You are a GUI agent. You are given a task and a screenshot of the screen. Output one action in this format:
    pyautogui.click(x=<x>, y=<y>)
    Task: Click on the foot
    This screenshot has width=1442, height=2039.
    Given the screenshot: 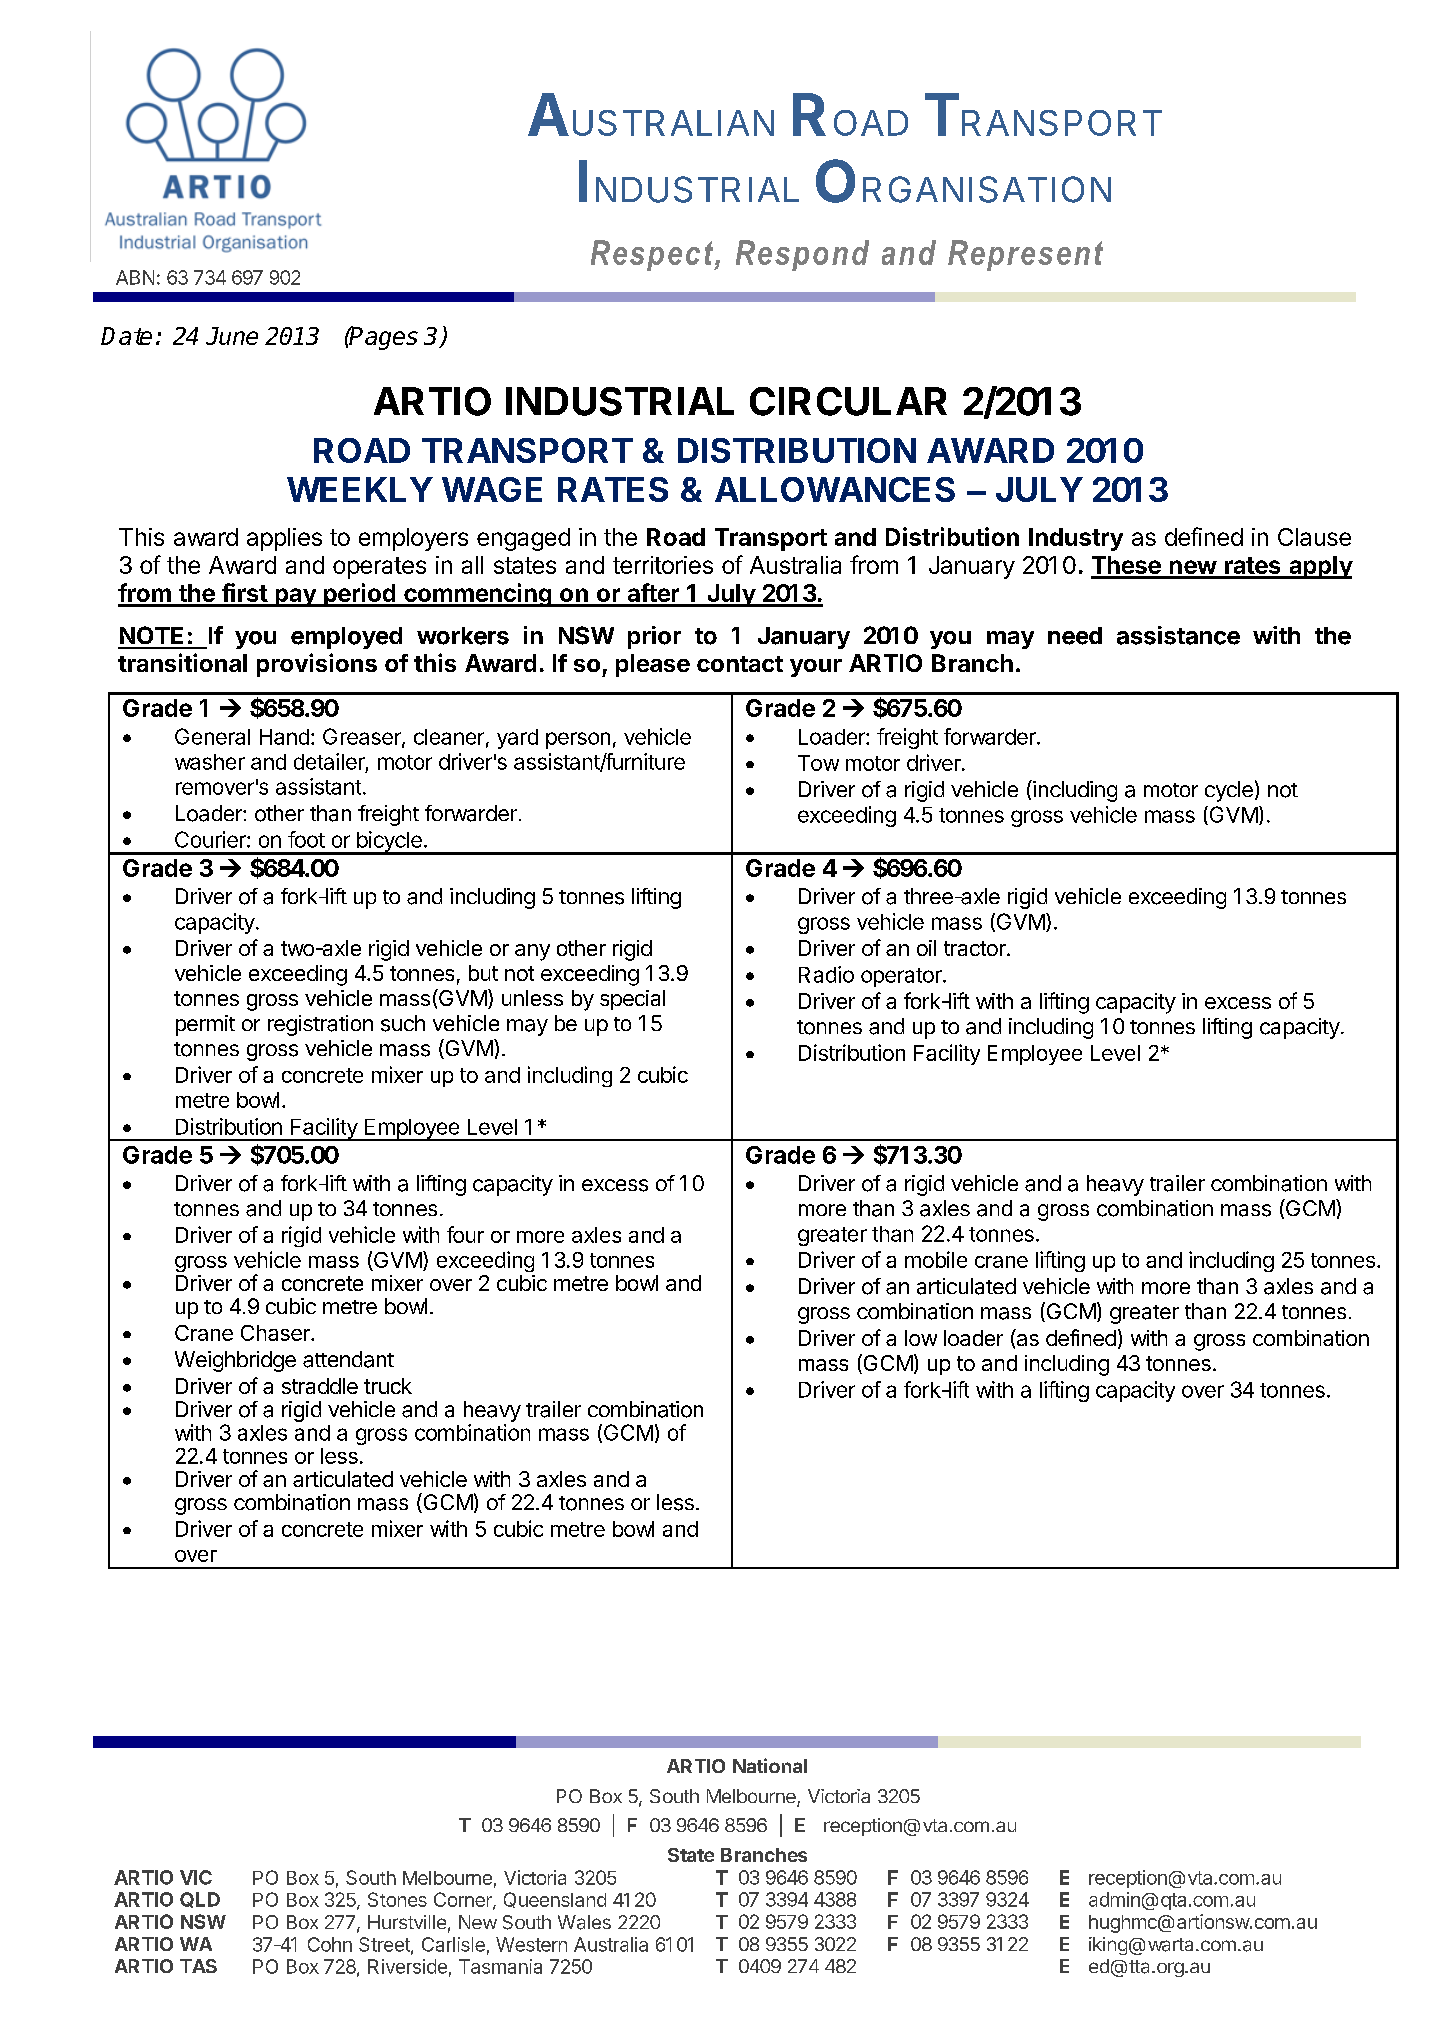 What is the action you would take?
    pyautogui.click(x=306, y=839)
